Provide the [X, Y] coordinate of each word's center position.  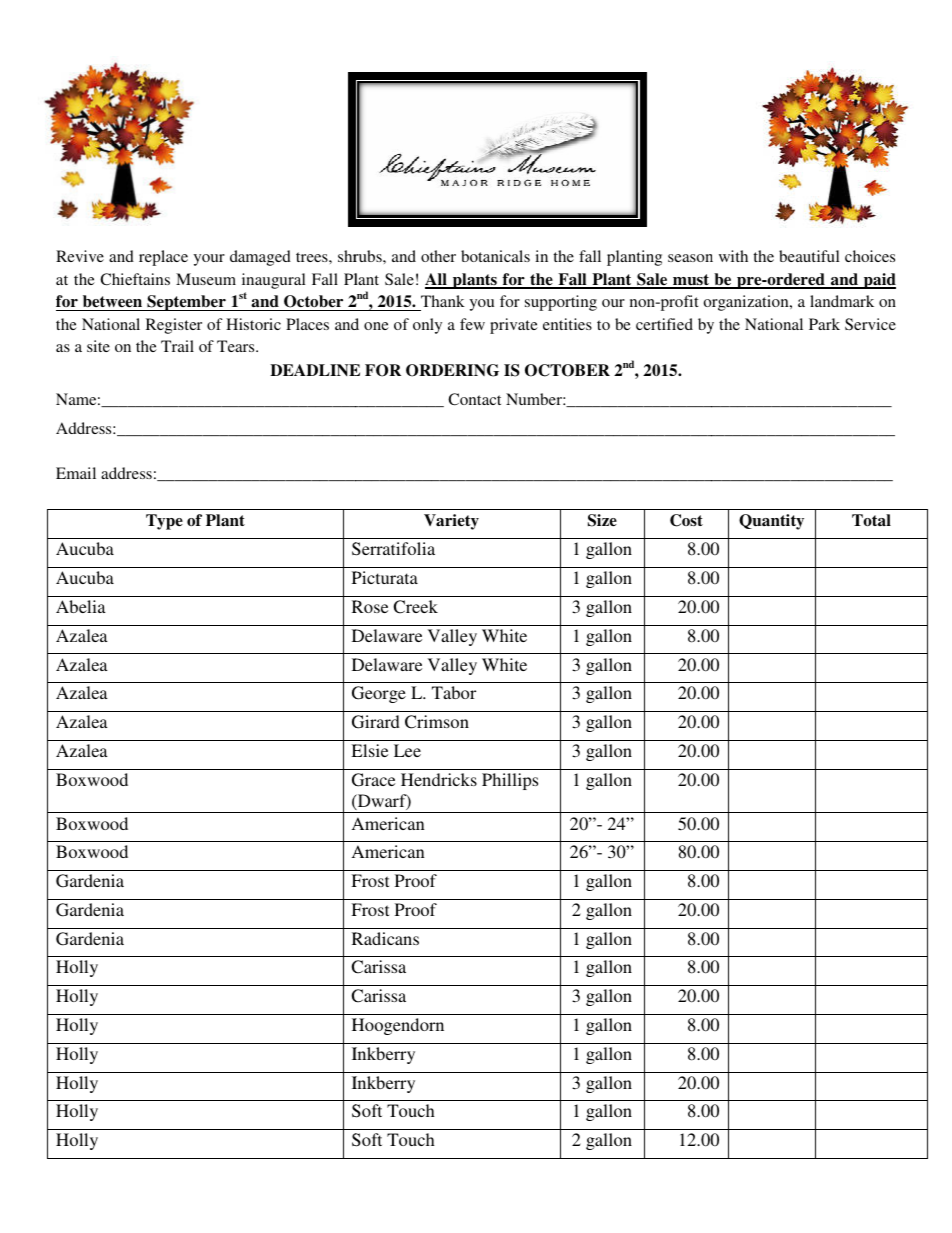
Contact [474, 399]
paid [879, 281]
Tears [237, 346]
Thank [443, 301]
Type [164, 522]
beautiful [809, 256]
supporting [561, 303]
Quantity [771, 522]
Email [76, 473]
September [186, 303]
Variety [451, 522]
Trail [177, 346]
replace [163, 258]
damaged [260, 258]
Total [871, 520]
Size [602, 520]
